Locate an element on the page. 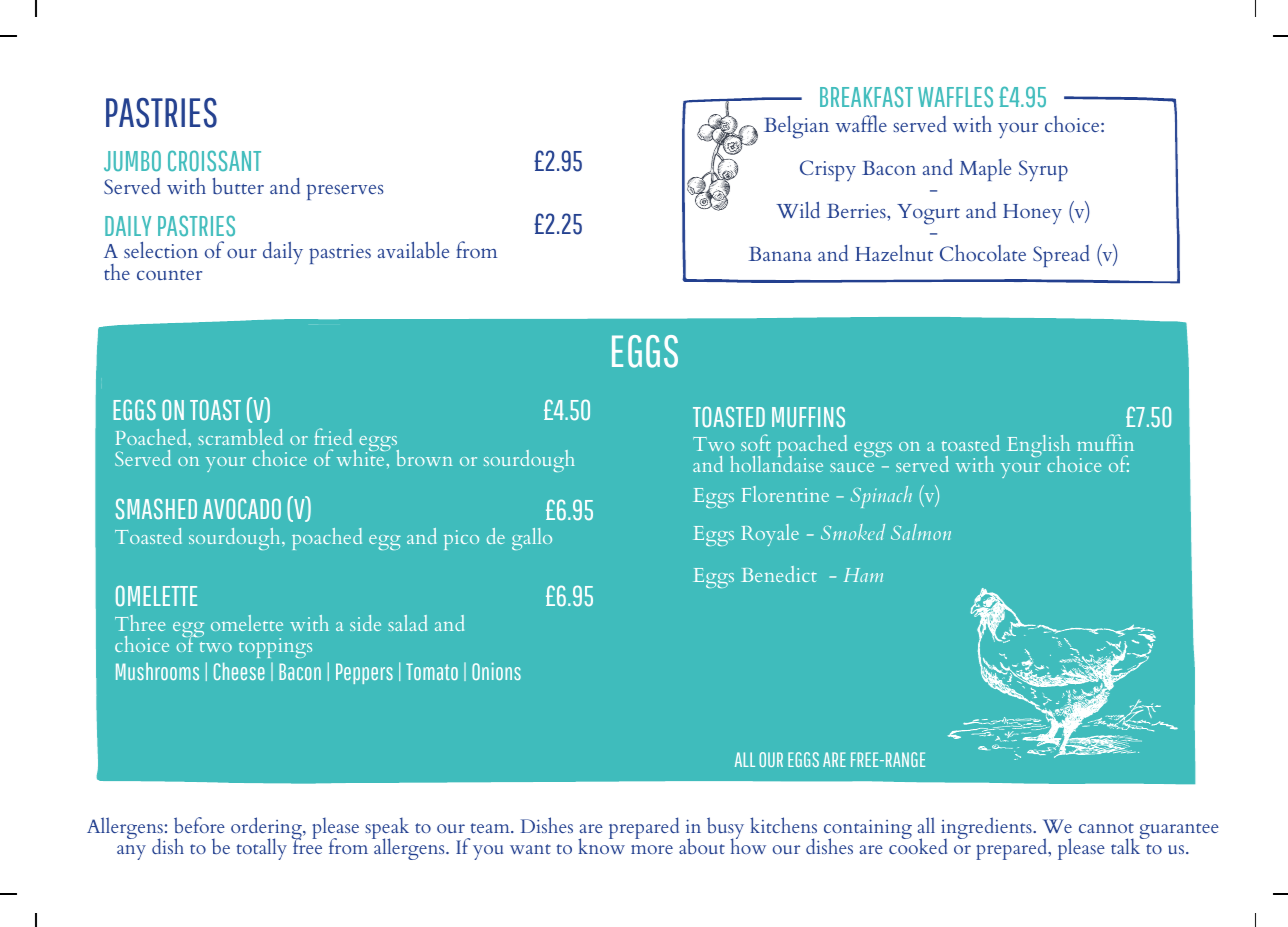  Maple is located at coordinates (985, 170).
